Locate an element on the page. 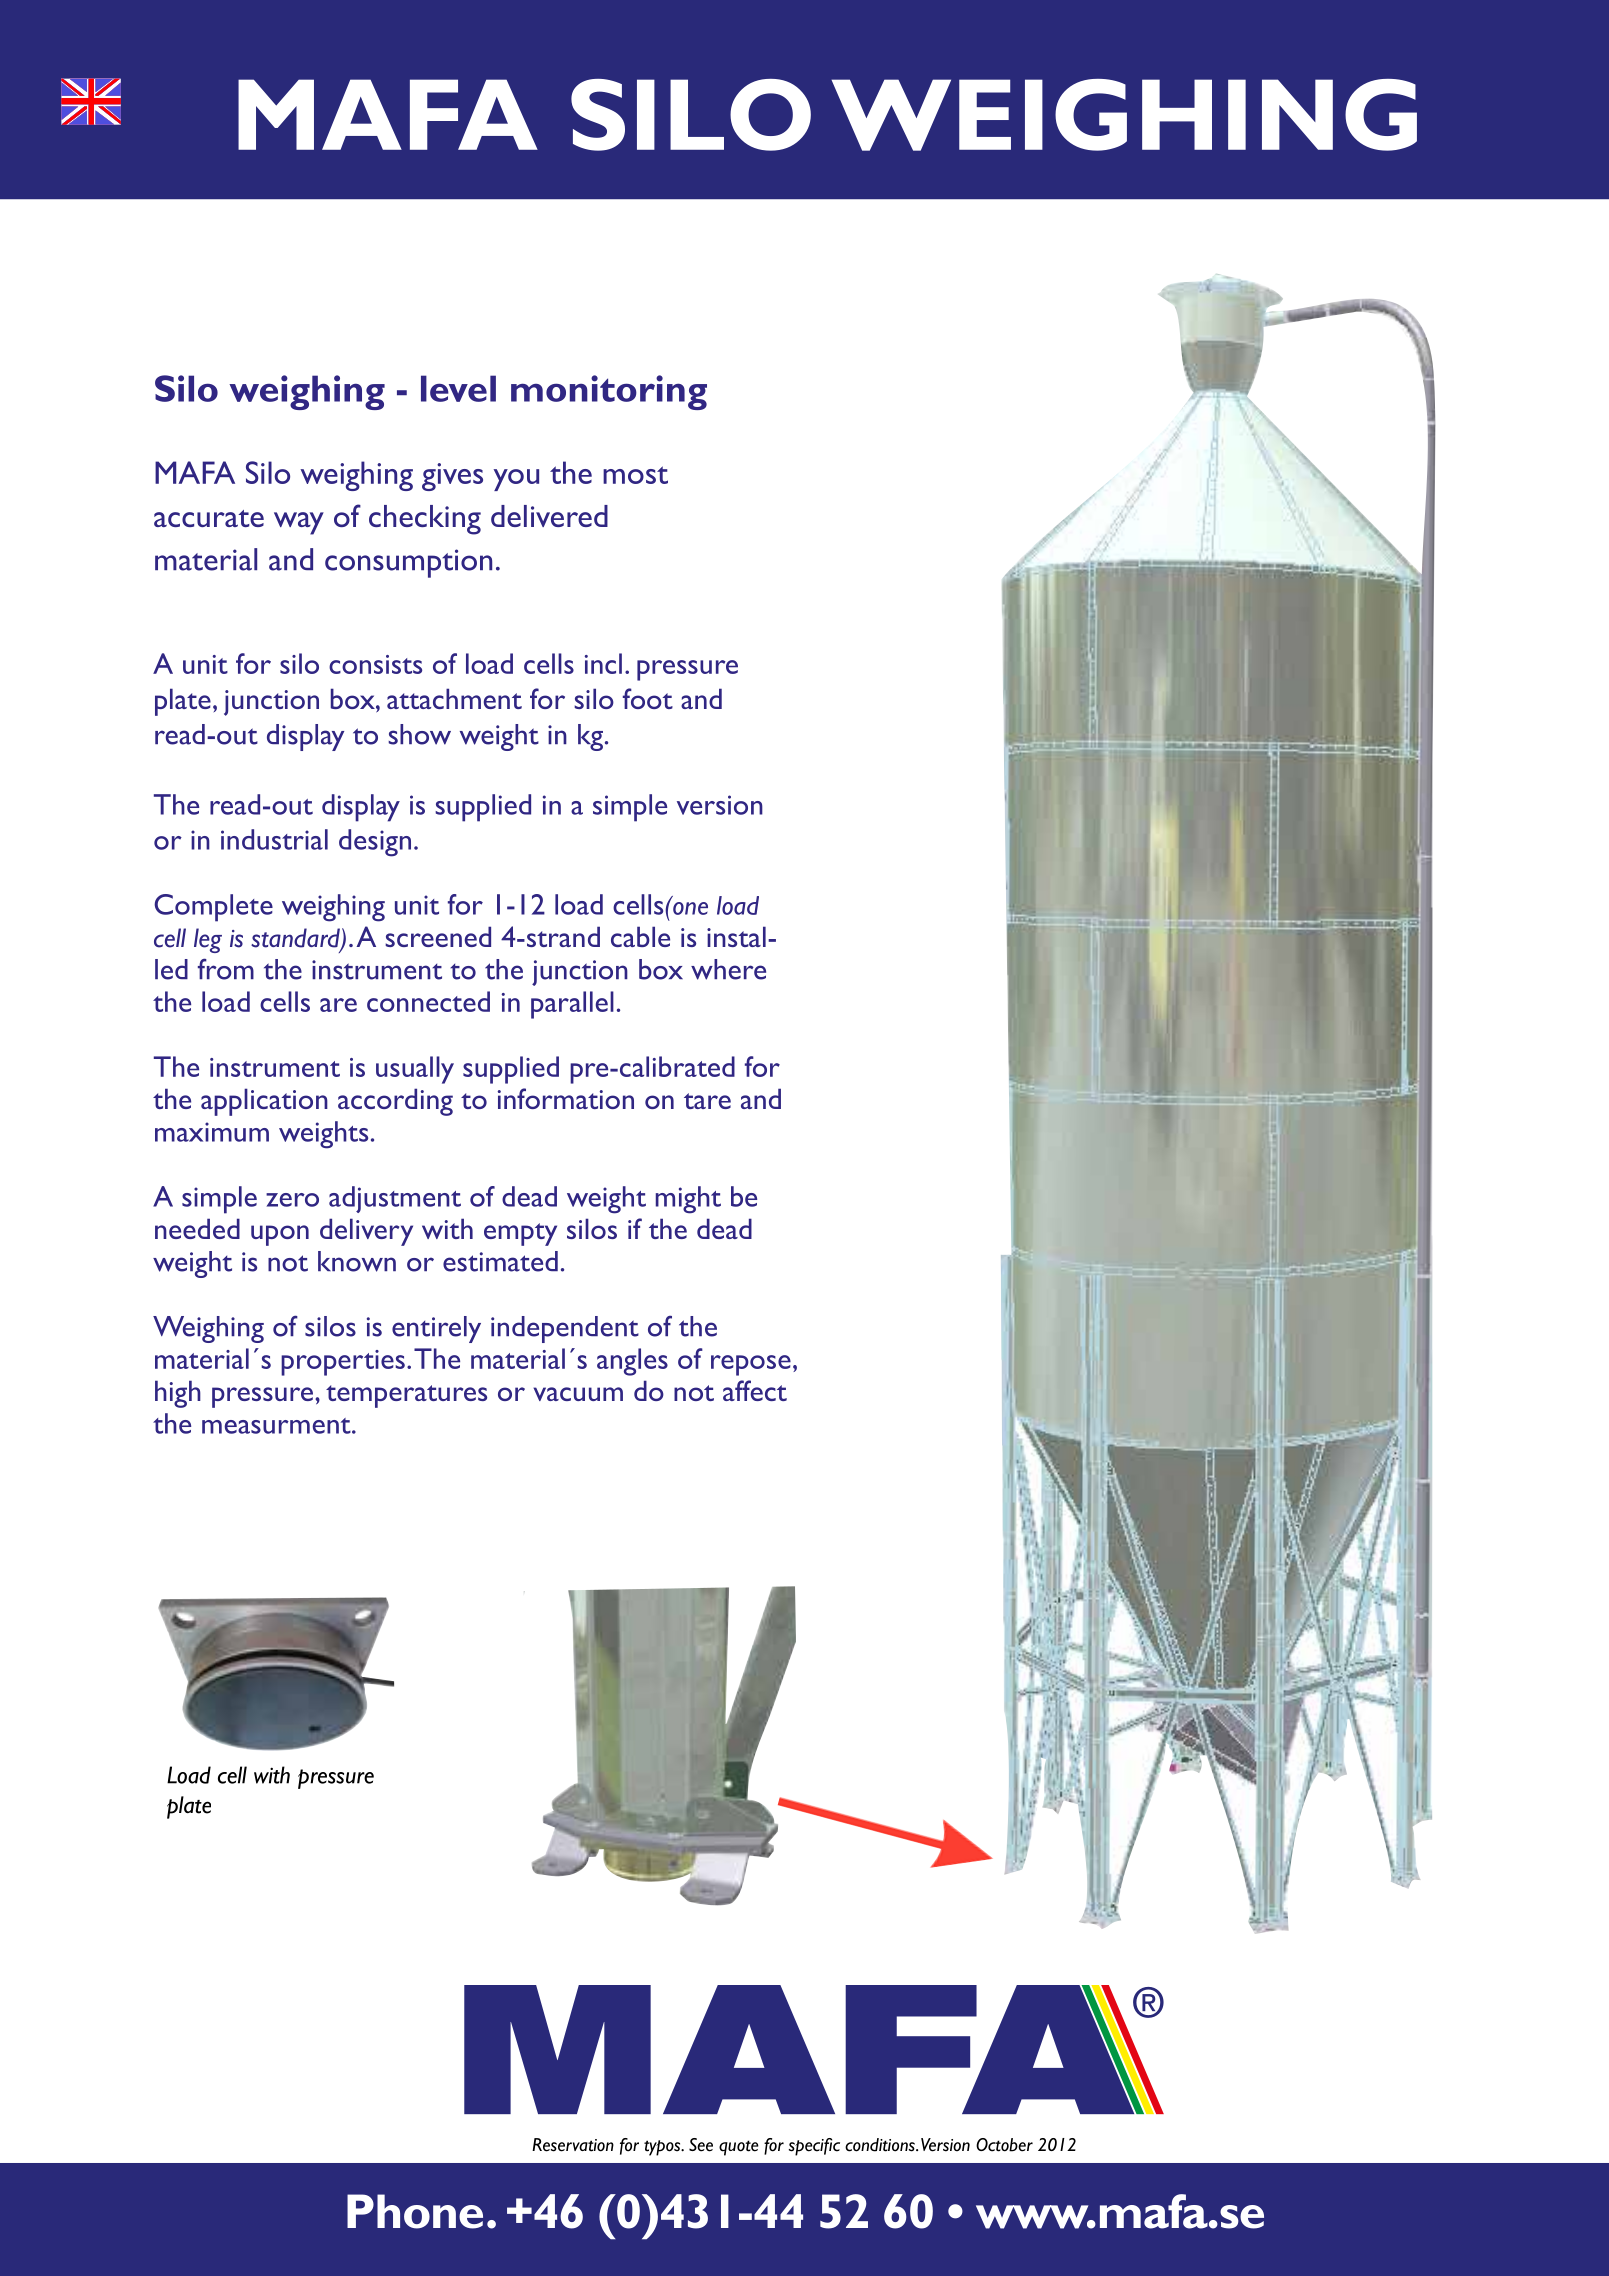 The image size is (1609, 2276). vacuum is located at coordinates (578, 1394).
